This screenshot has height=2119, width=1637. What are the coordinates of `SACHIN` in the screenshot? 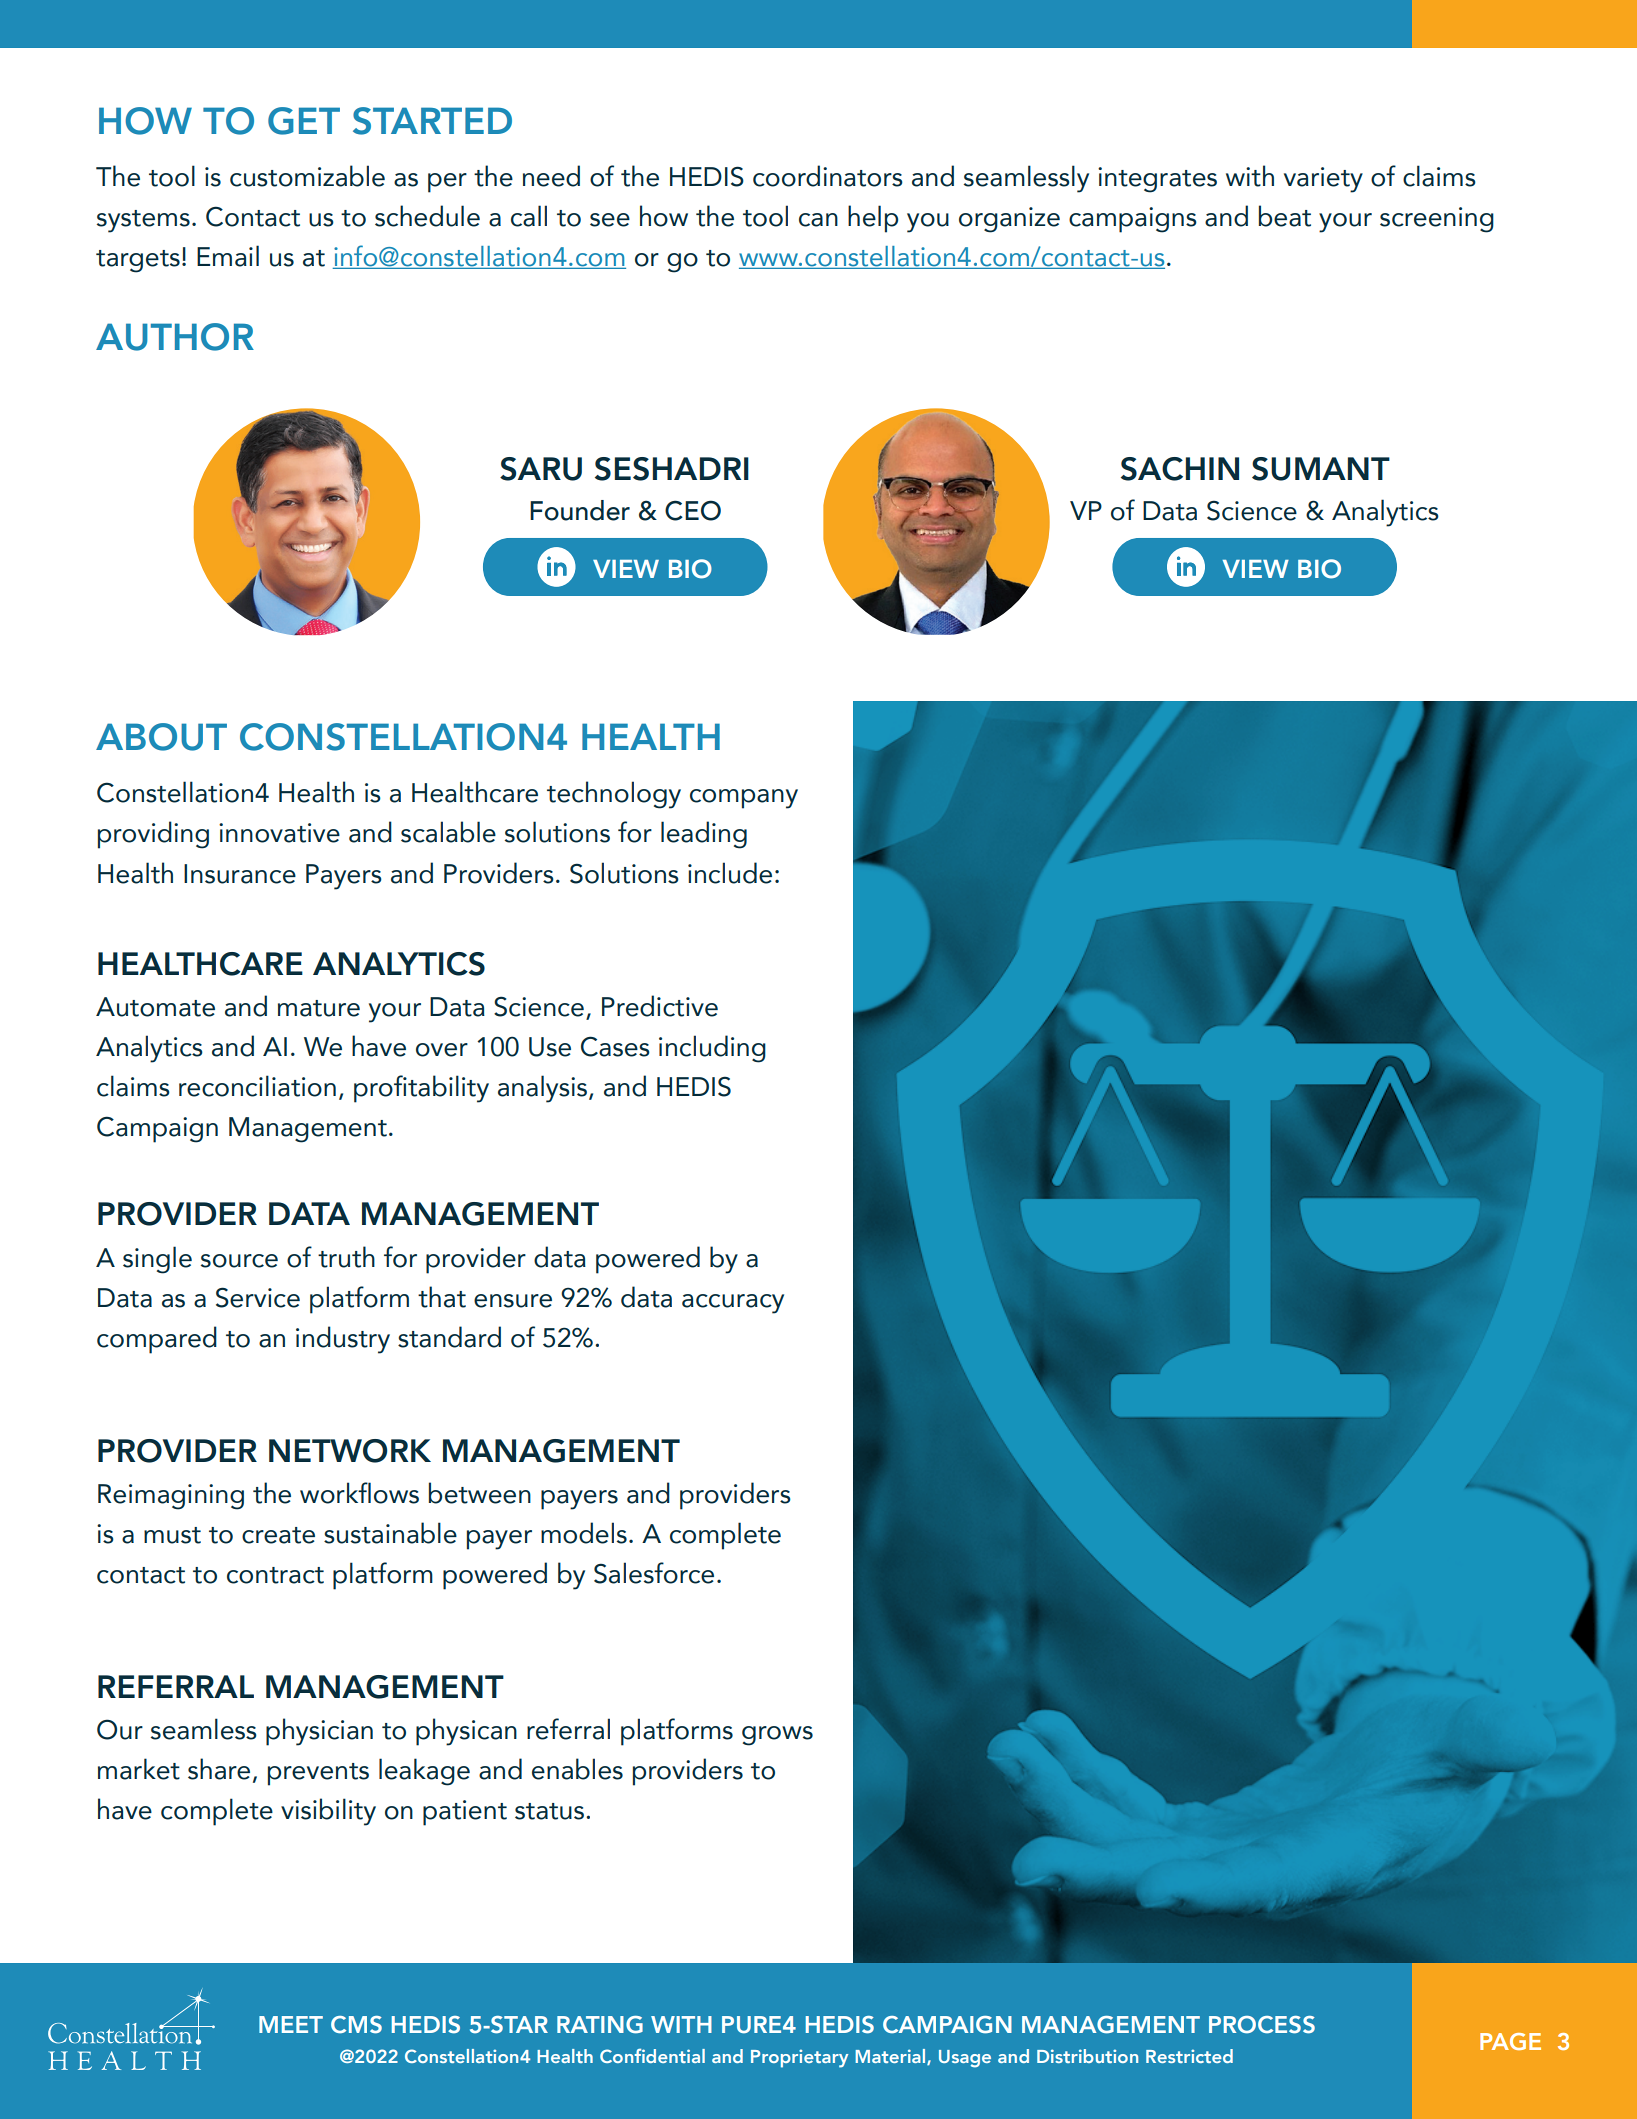 It's located at (1180, 469).
